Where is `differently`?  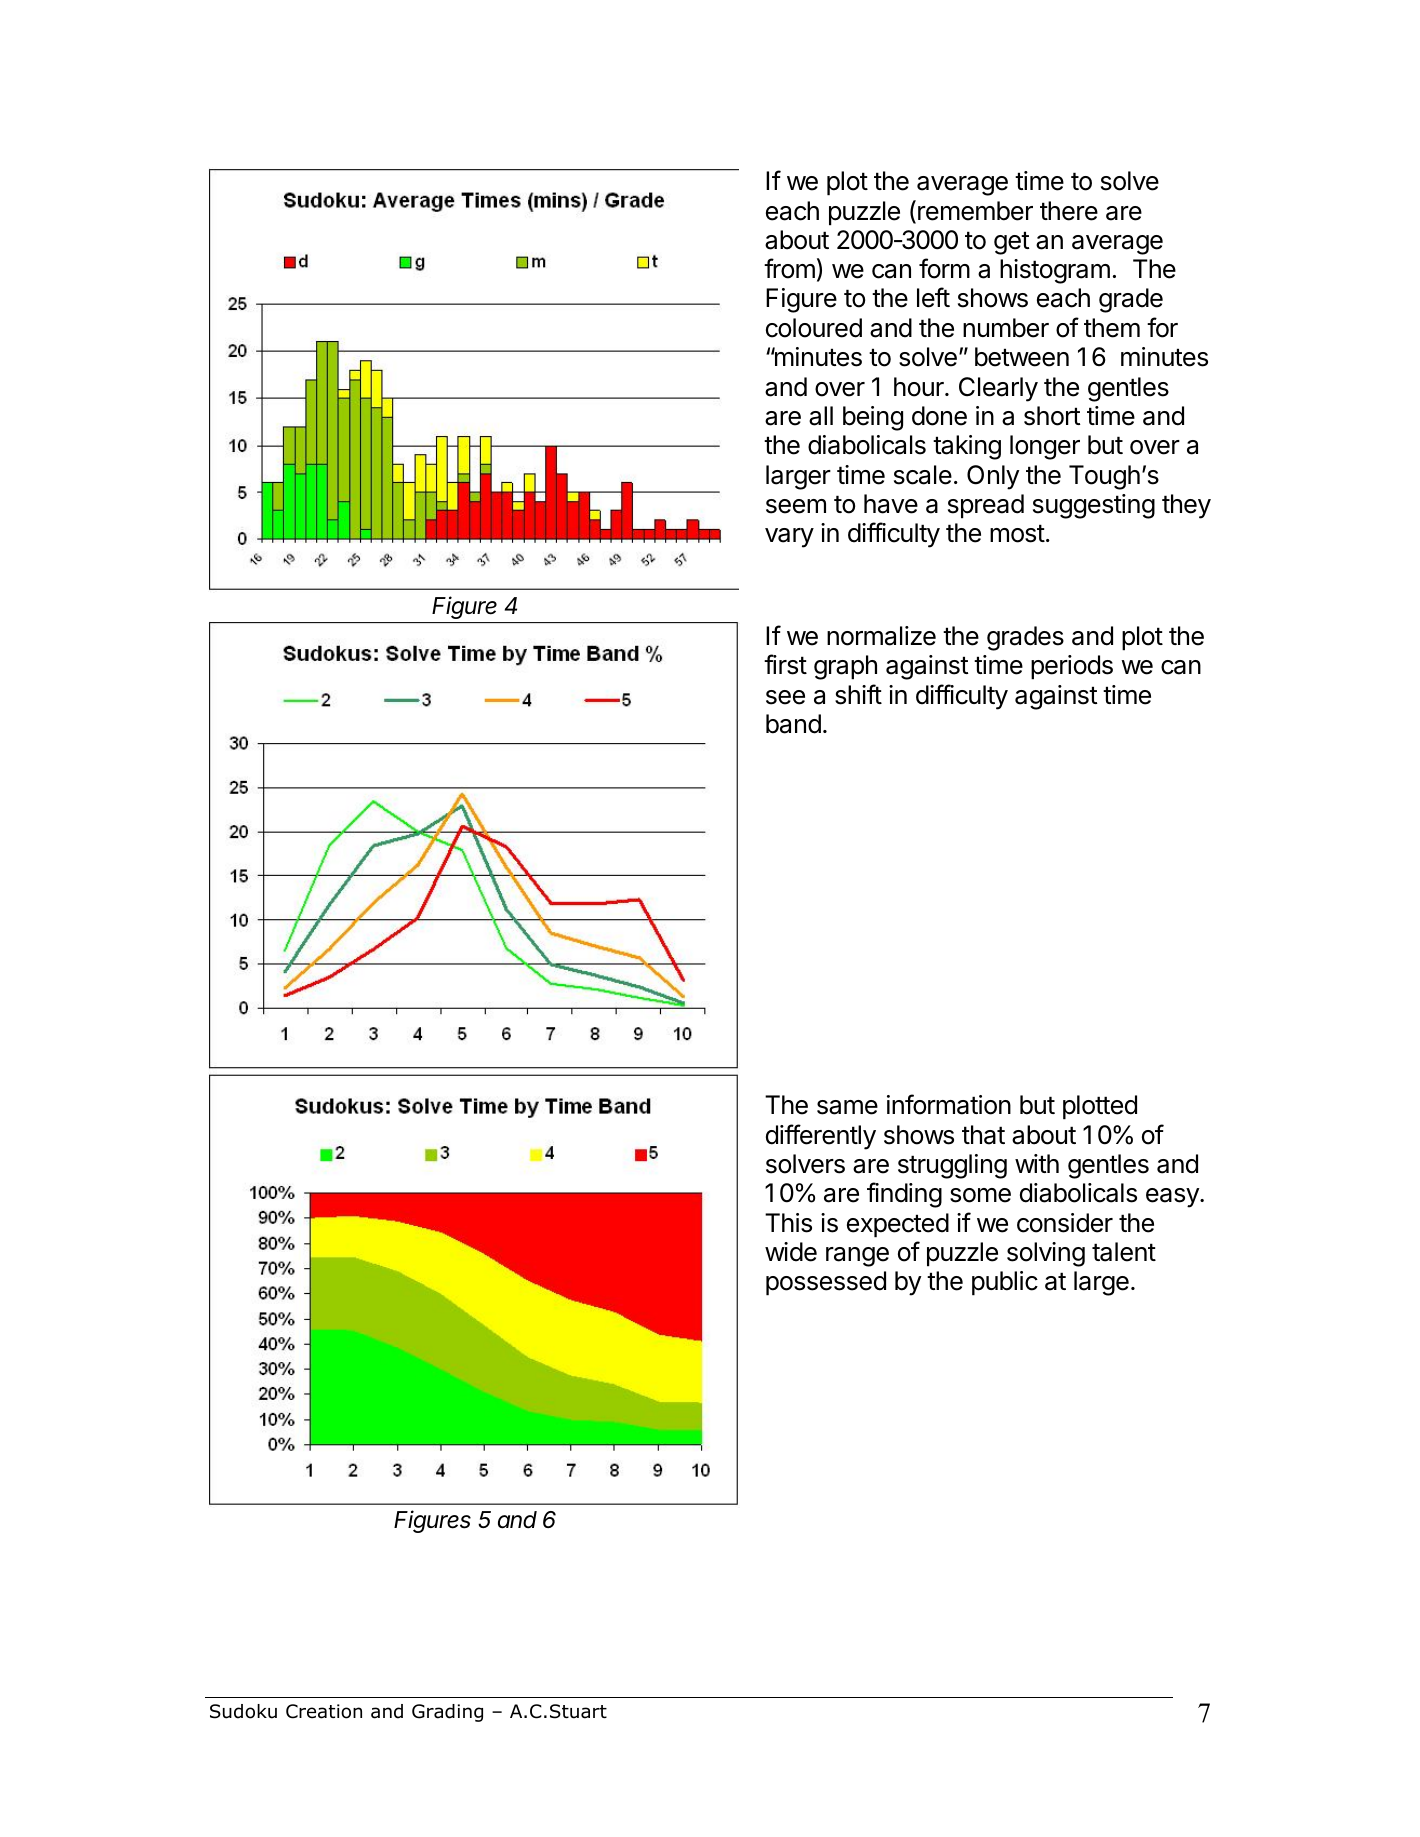
differently is located at coordinates (821, 1137).
